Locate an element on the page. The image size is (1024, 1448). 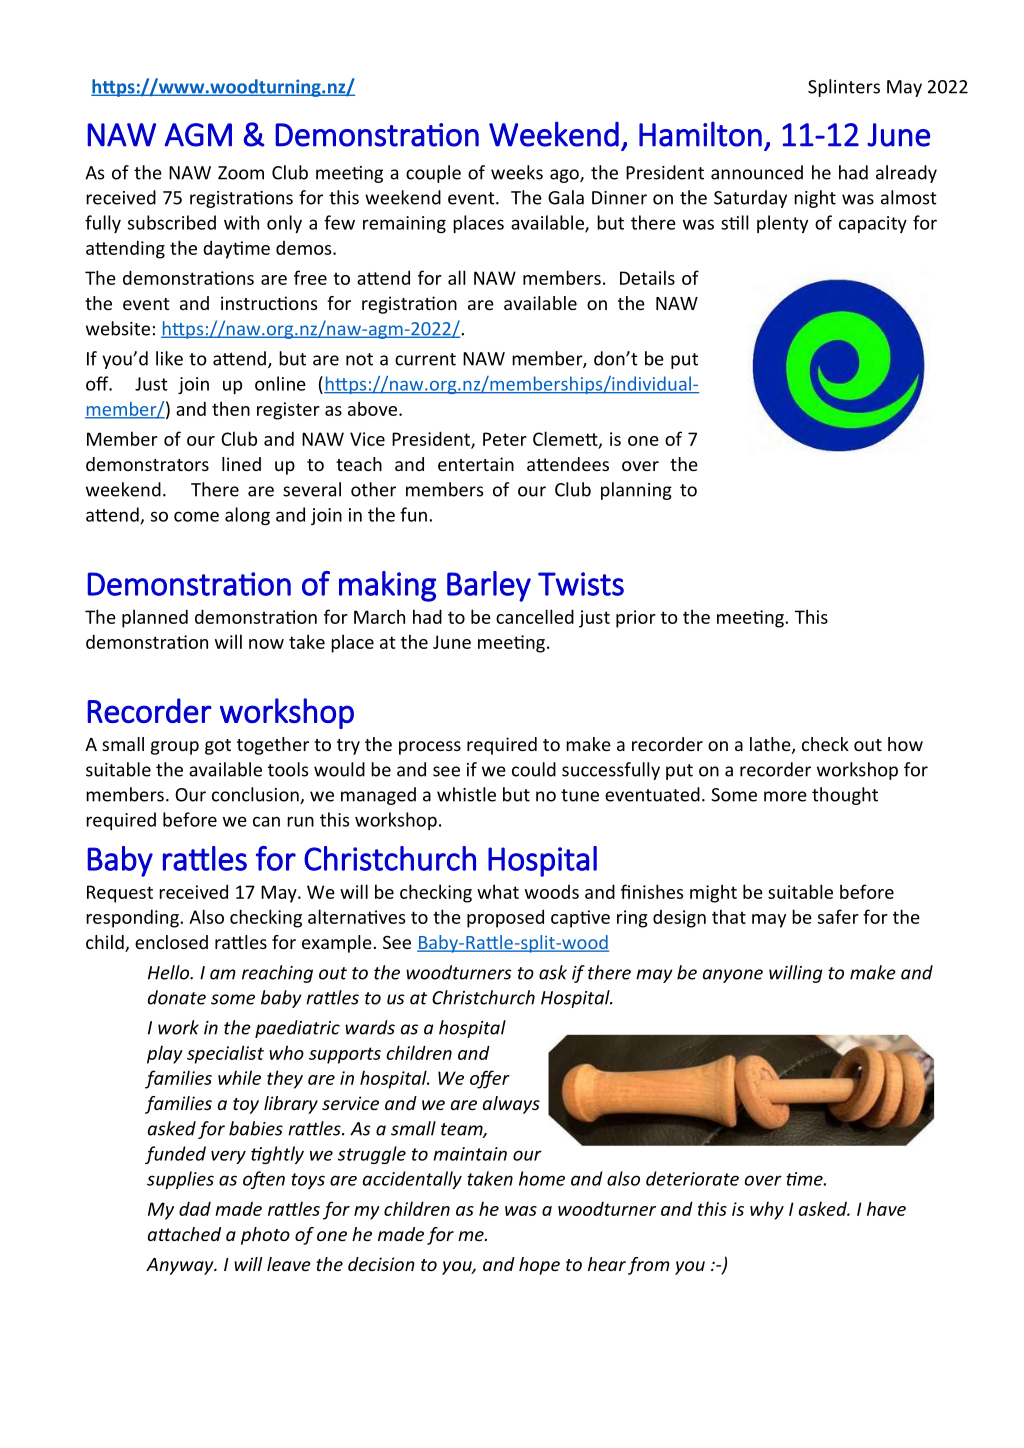
weeks is located at coordinates (517, 172).
